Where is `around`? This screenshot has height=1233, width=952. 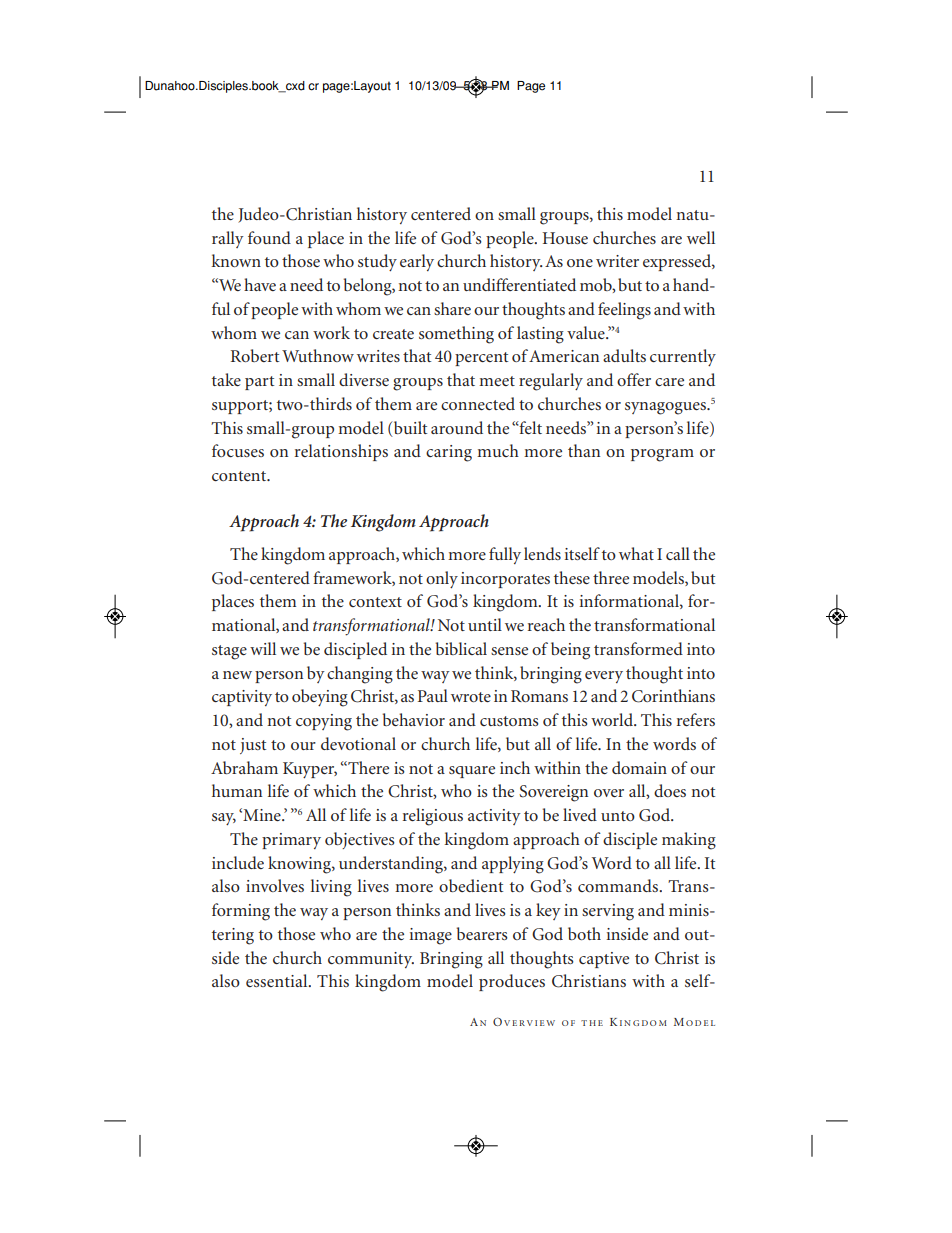 around is located at coordinates (457, 427).
